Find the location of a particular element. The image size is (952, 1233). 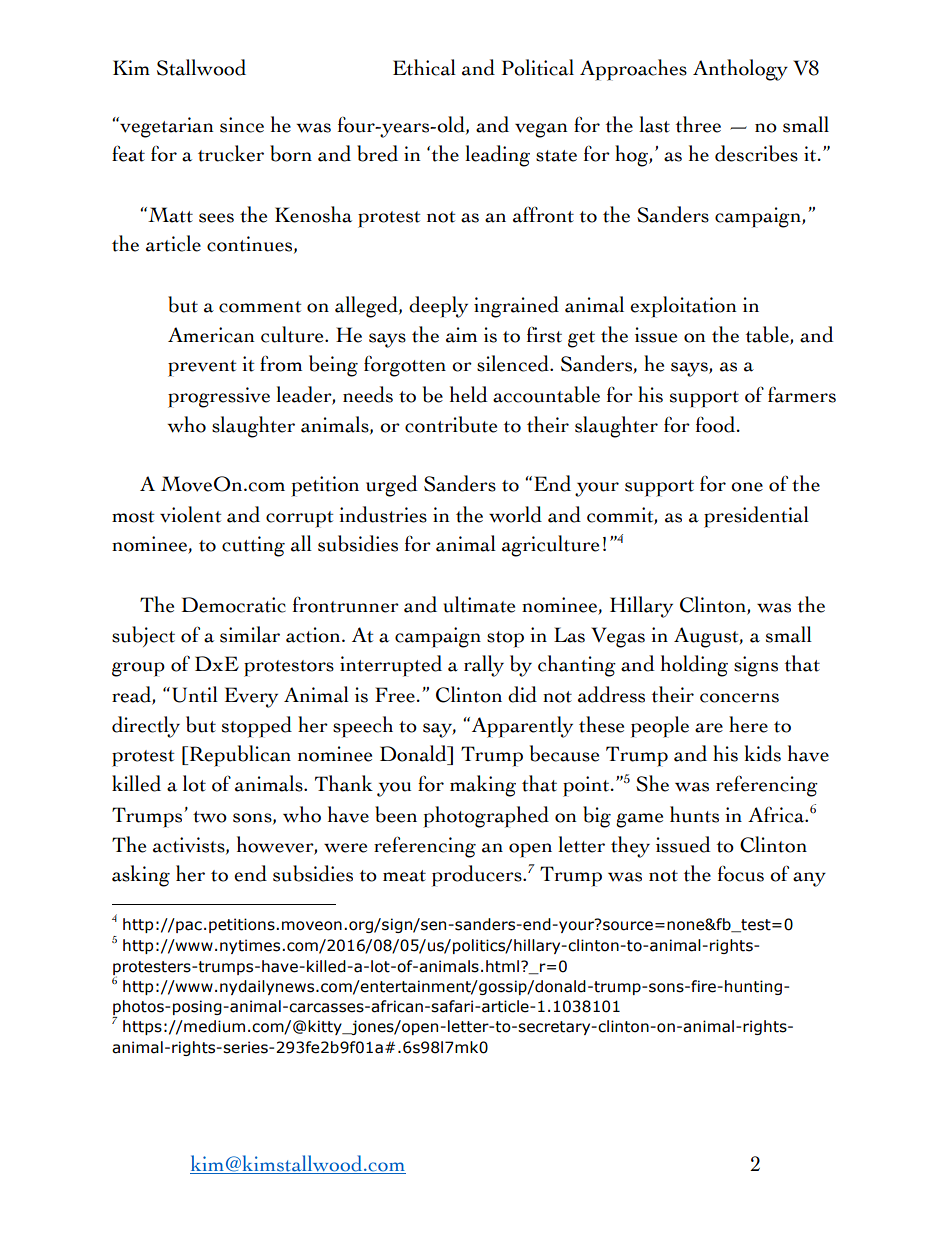

Ethical is located at coordinates (424, 67).
